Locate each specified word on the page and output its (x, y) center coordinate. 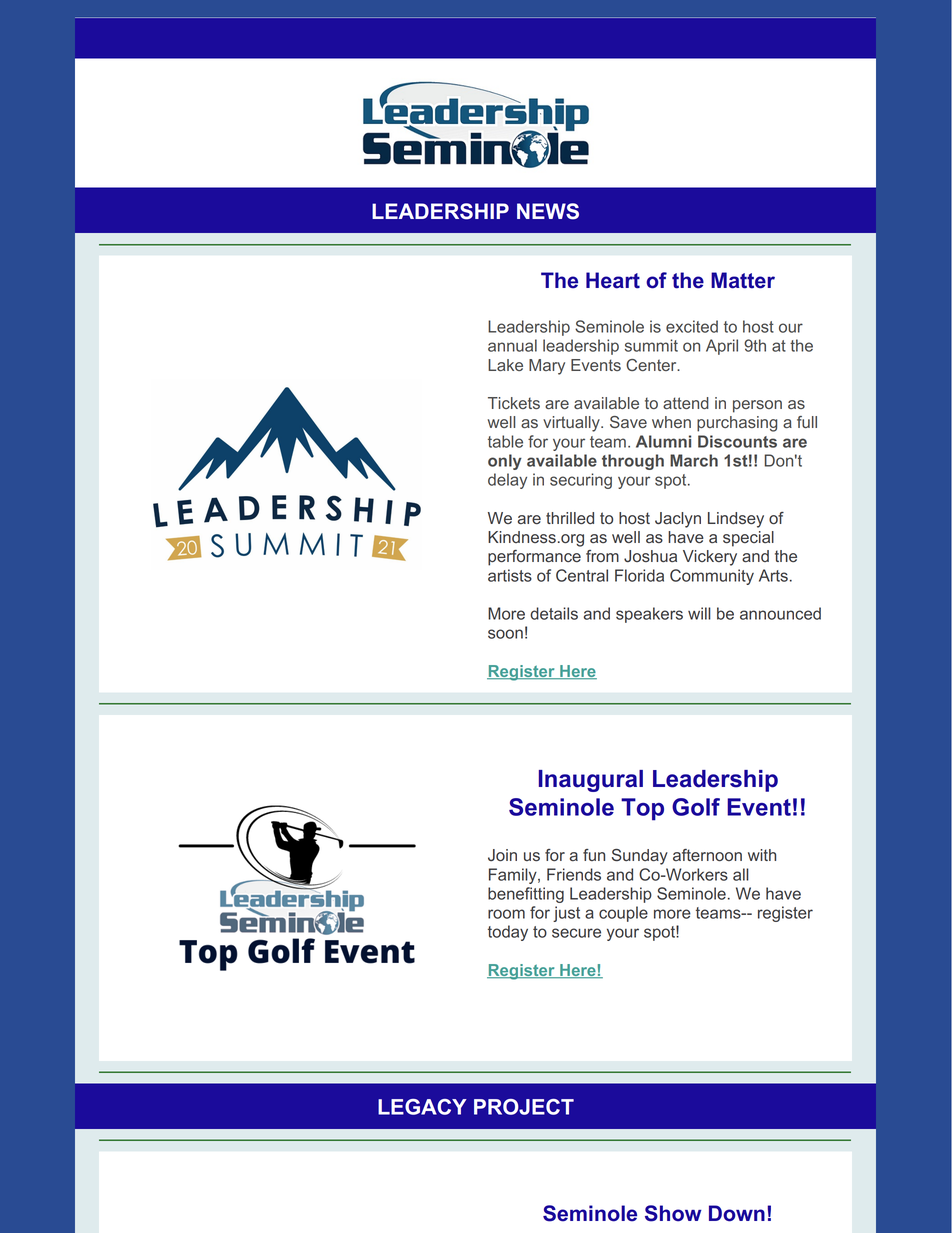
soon (505, 634)
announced (780, 613)
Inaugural (591, 781)
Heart (613, 280)
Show (673, 1213)
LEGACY (422, 1107)
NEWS (548, 211)
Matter (743, 280)
